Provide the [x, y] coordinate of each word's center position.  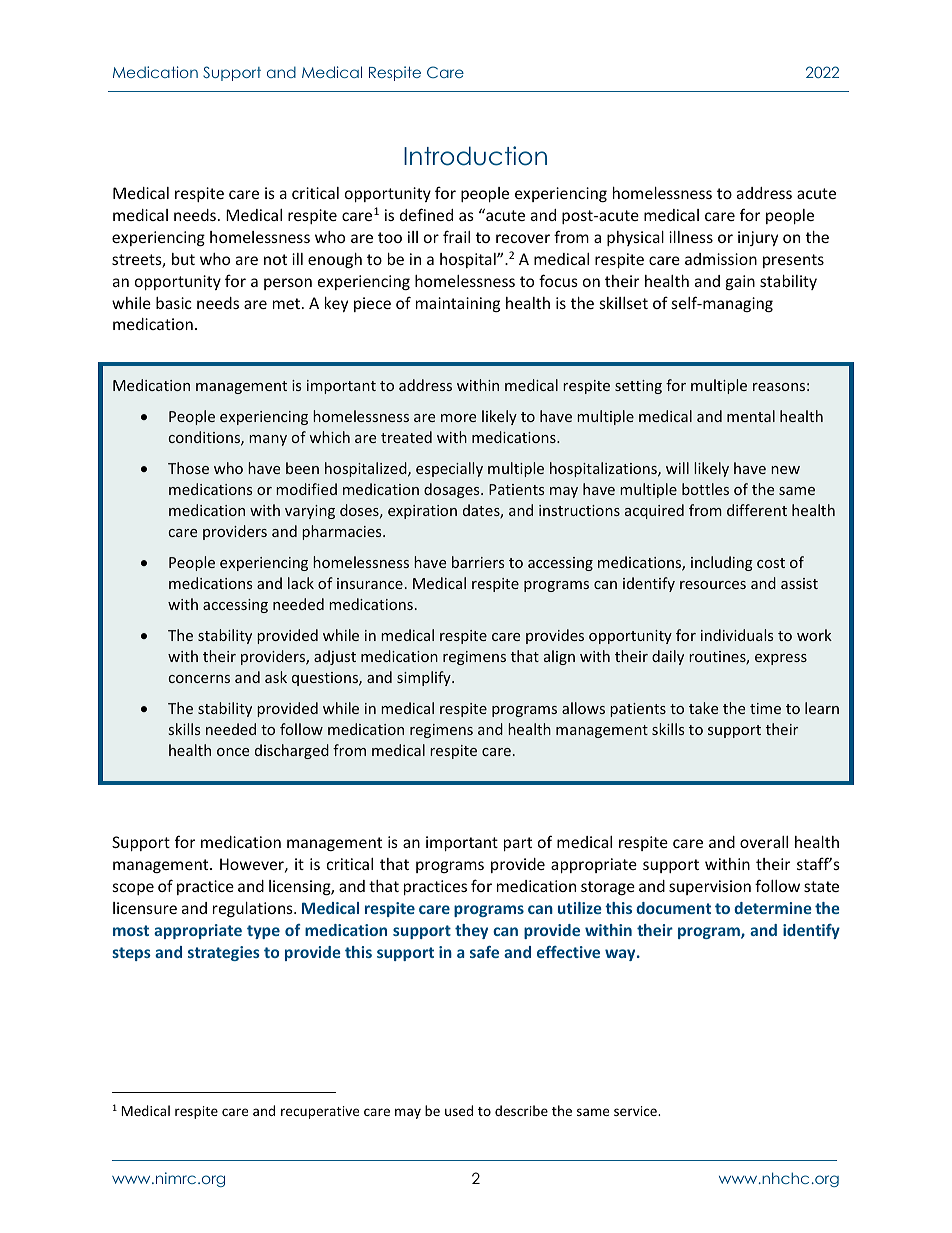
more [458, 418]
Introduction [475, 156]
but [183, 259]
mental [751, 416]
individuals [737, 635]
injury [758, 238]
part [518, 844]
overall [764, 842]
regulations [254, 909]
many [268, 440]
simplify [425, 678]
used [459, 1110]
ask [276, 677]
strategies [224, 953]
